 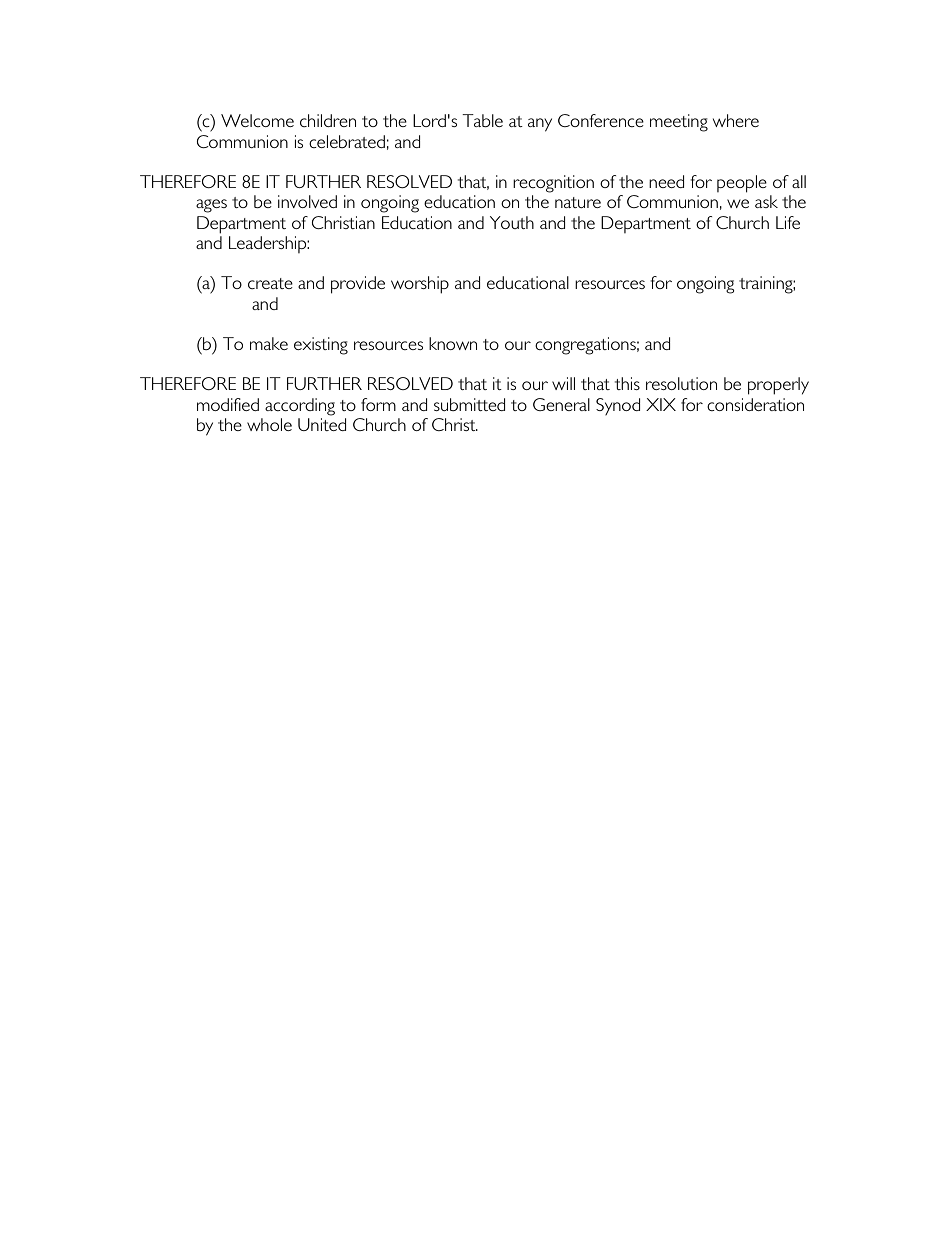 What do you see at coordinates (420, 285) in the image?
I see `worship` at bounding box center [420, 285].
